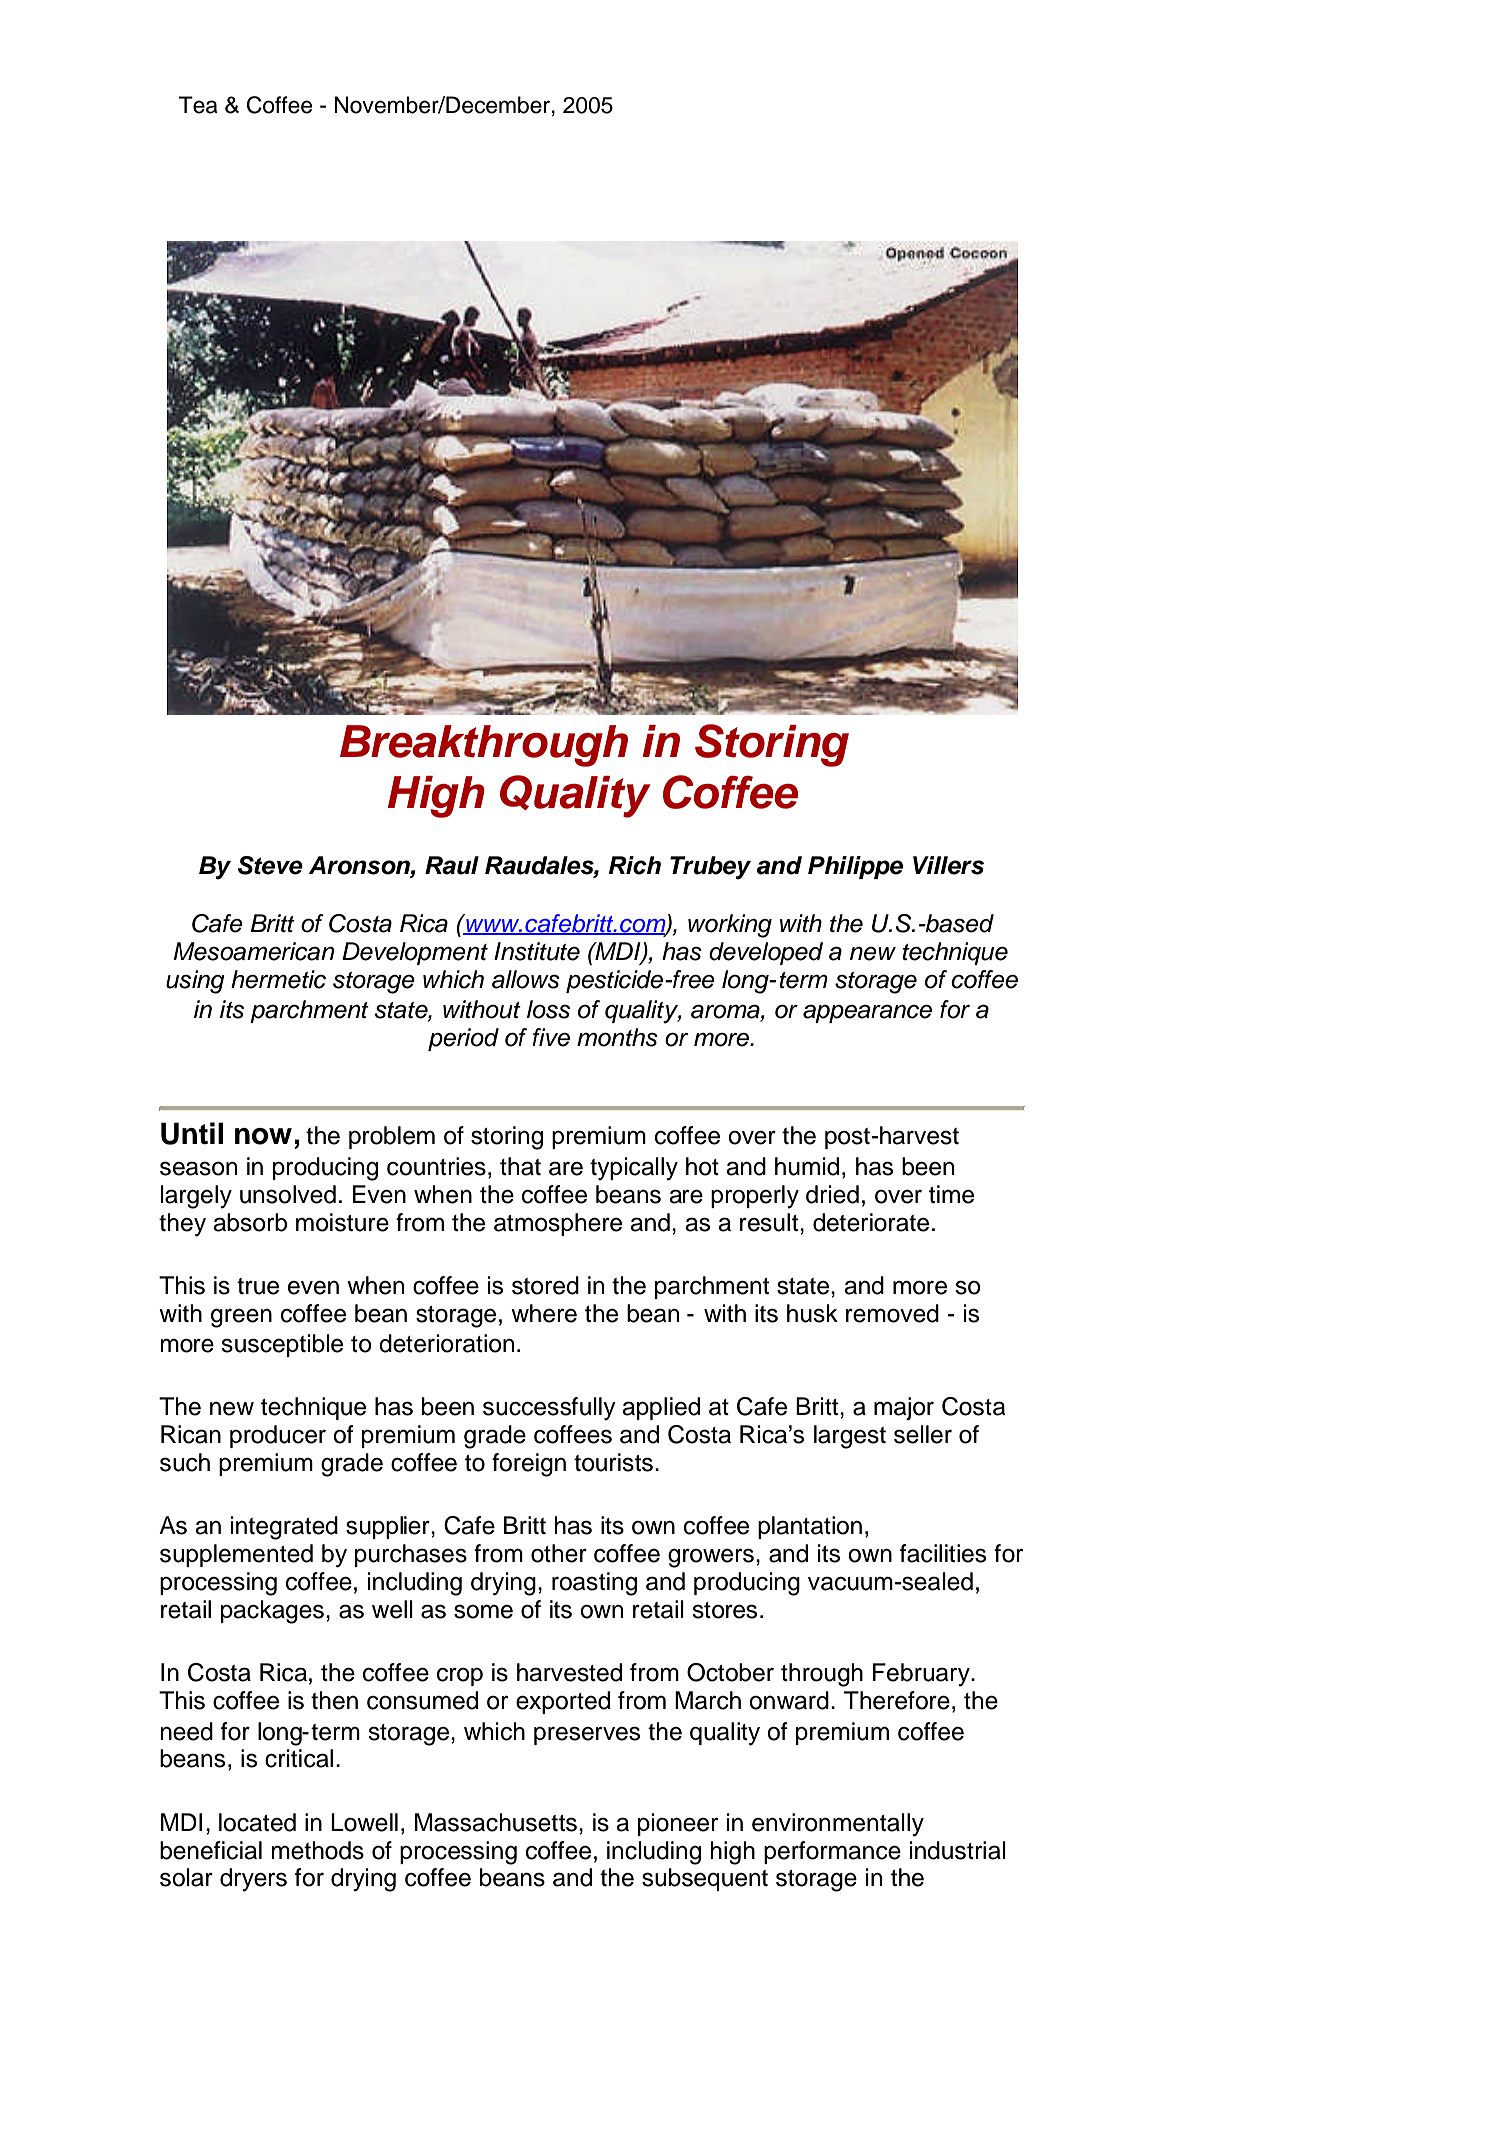  I want to click on now, so click(263, 1136).
